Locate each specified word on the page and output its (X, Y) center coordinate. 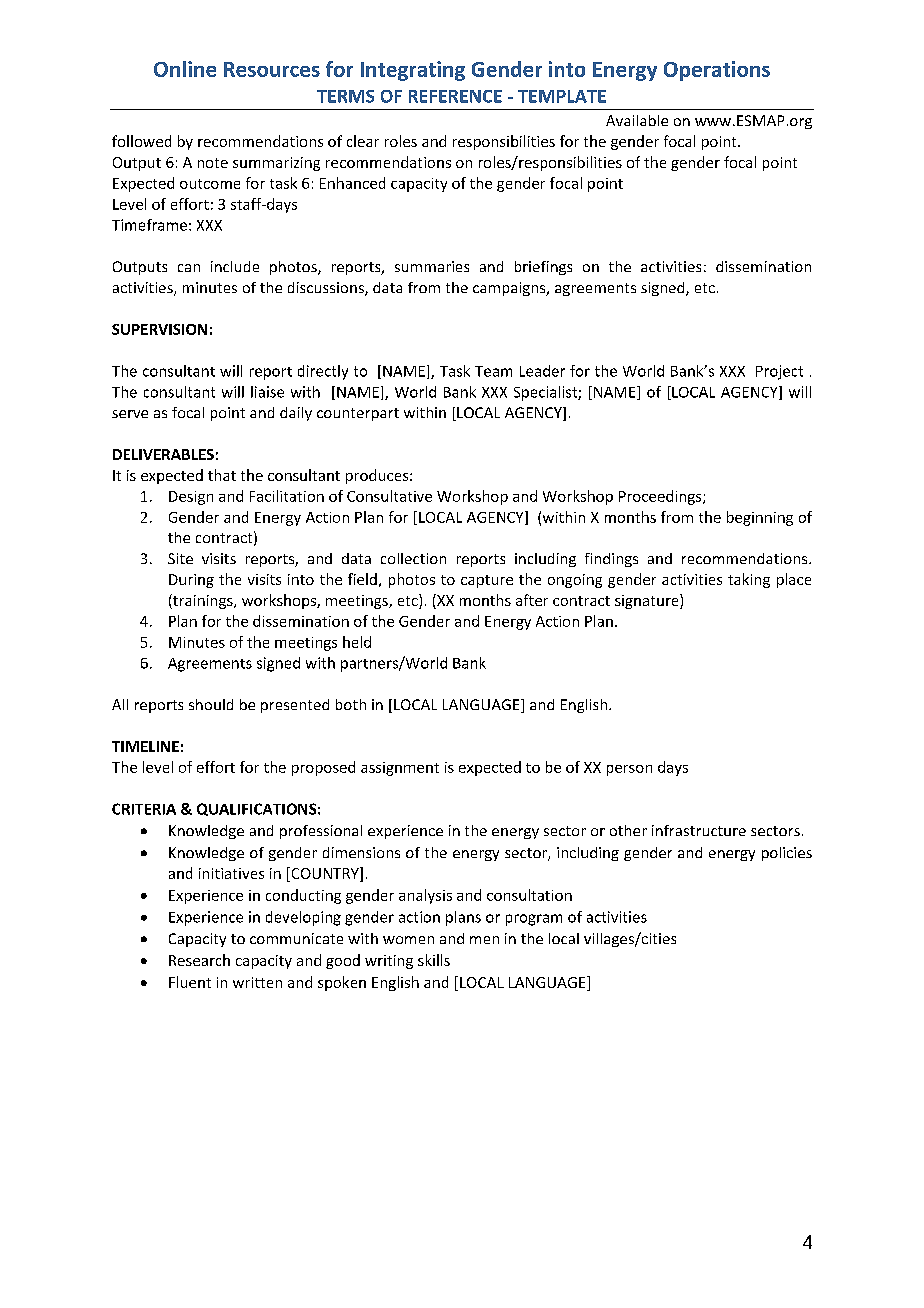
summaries (432, 266)
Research (199, 960)
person (629, 770)
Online (185, 69)
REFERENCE (455, 96)
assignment (400, 769)
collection (413, 558)
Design (191, 498)
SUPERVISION (159, 329)
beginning (760, 518)
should (211, 704)
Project (779, 372)
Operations (717, 71)
